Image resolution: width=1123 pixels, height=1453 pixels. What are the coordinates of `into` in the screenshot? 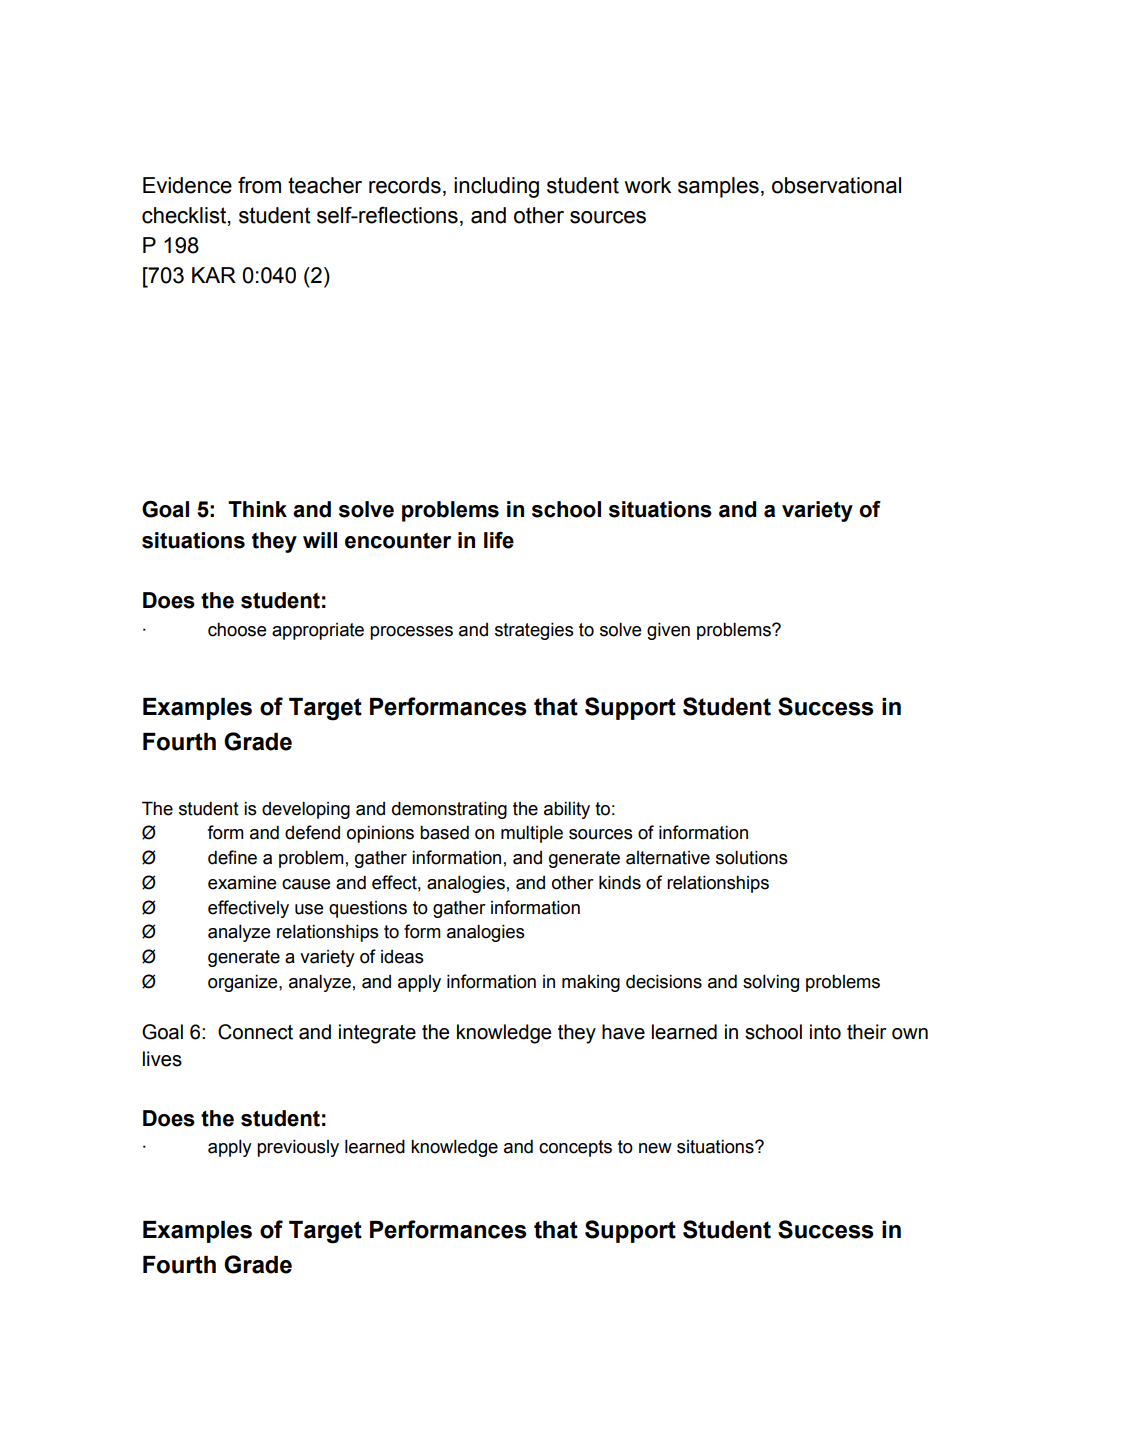 It's located at (825, 1032).
